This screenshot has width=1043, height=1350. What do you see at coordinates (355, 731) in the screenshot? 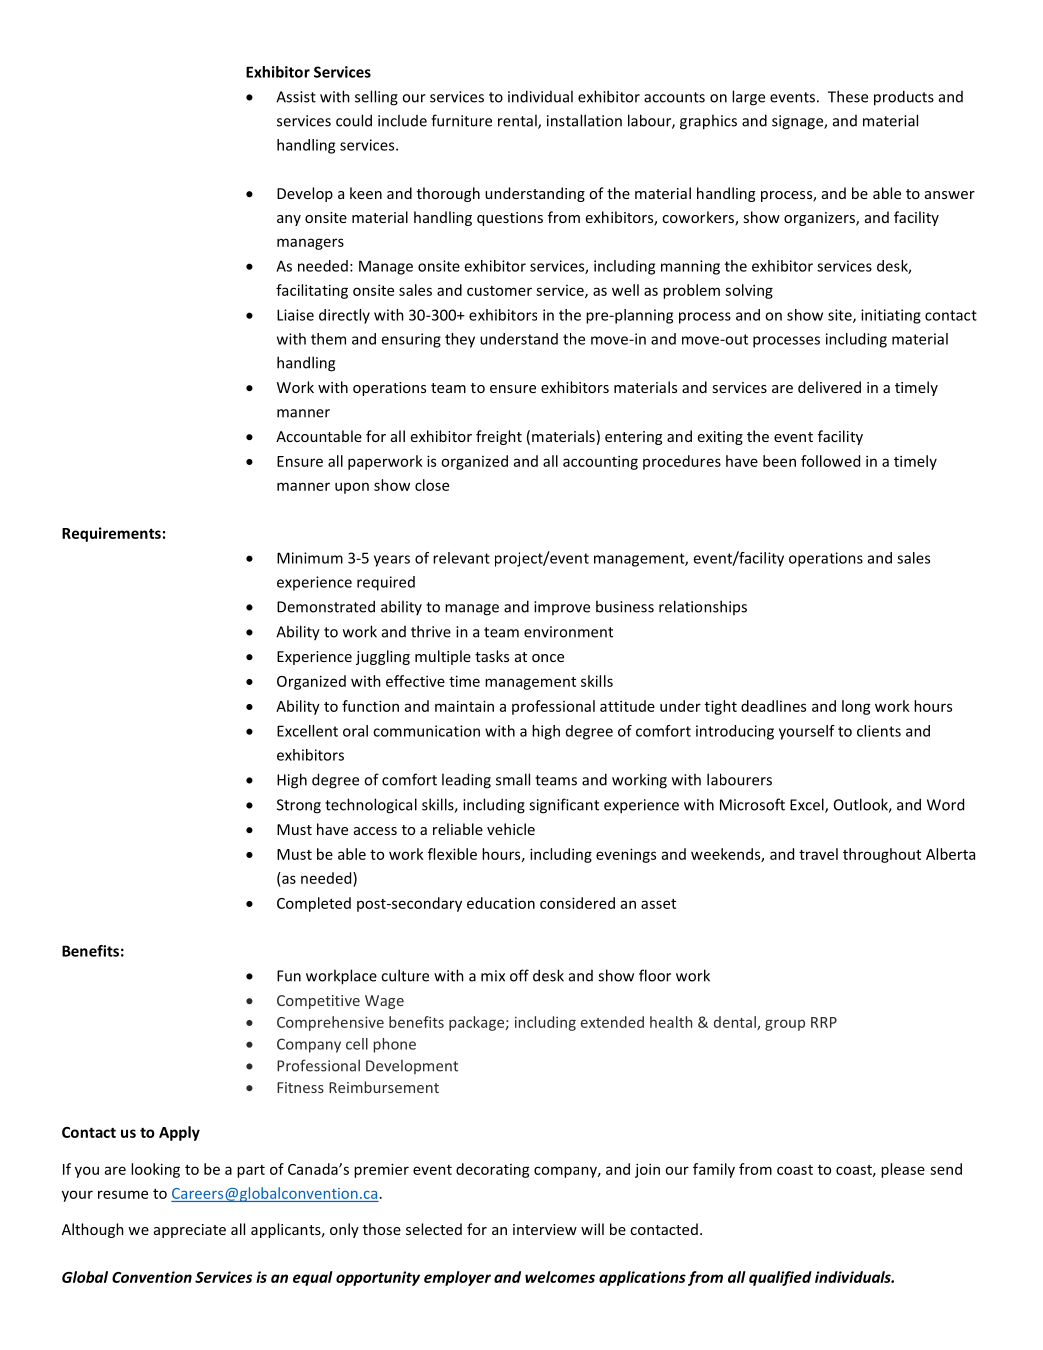
I see `oral` at bounding box center [355, 731].
